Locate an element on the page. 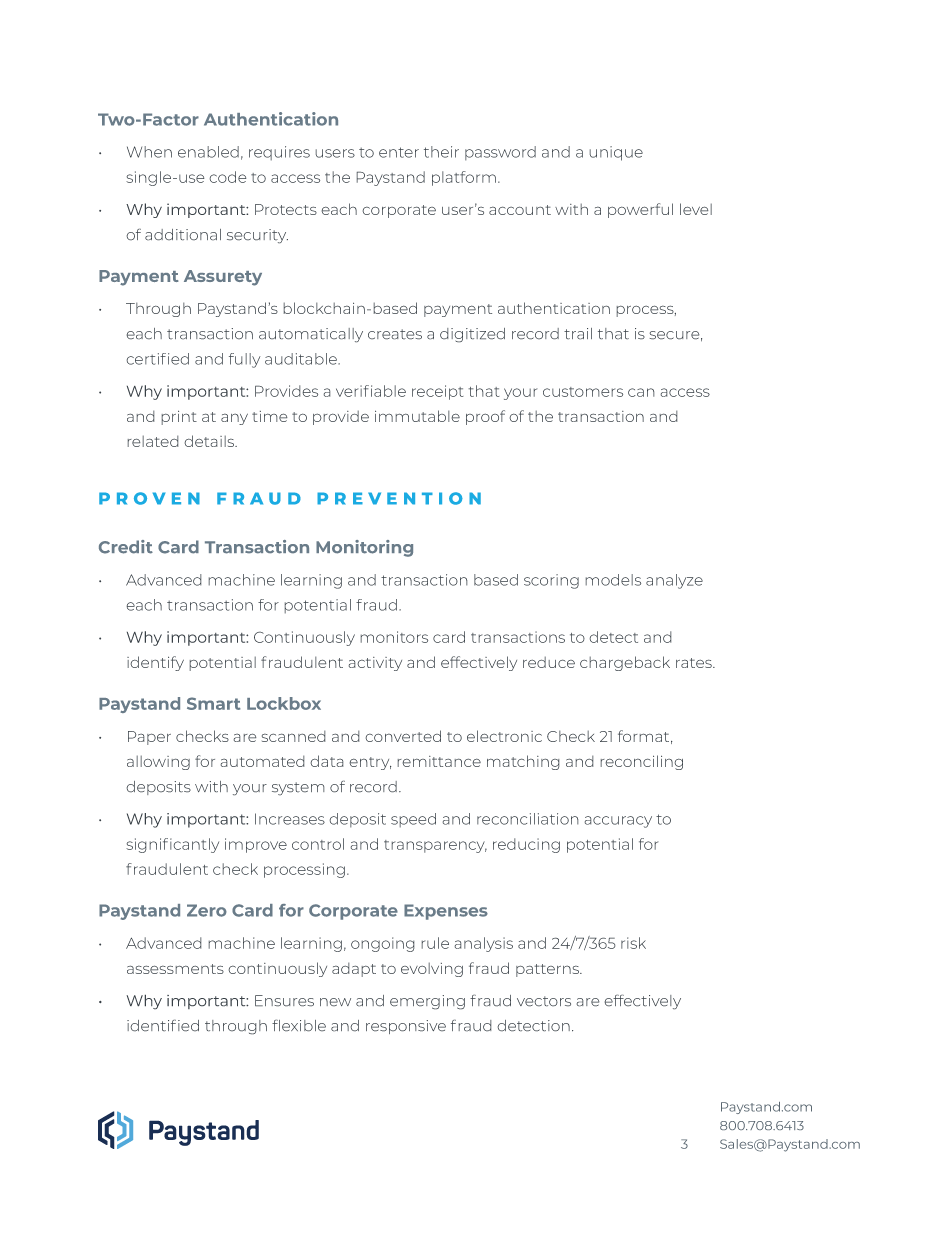 The height and width of the page is (1233, 952). accuracy is located at coordinates (618, 822).
